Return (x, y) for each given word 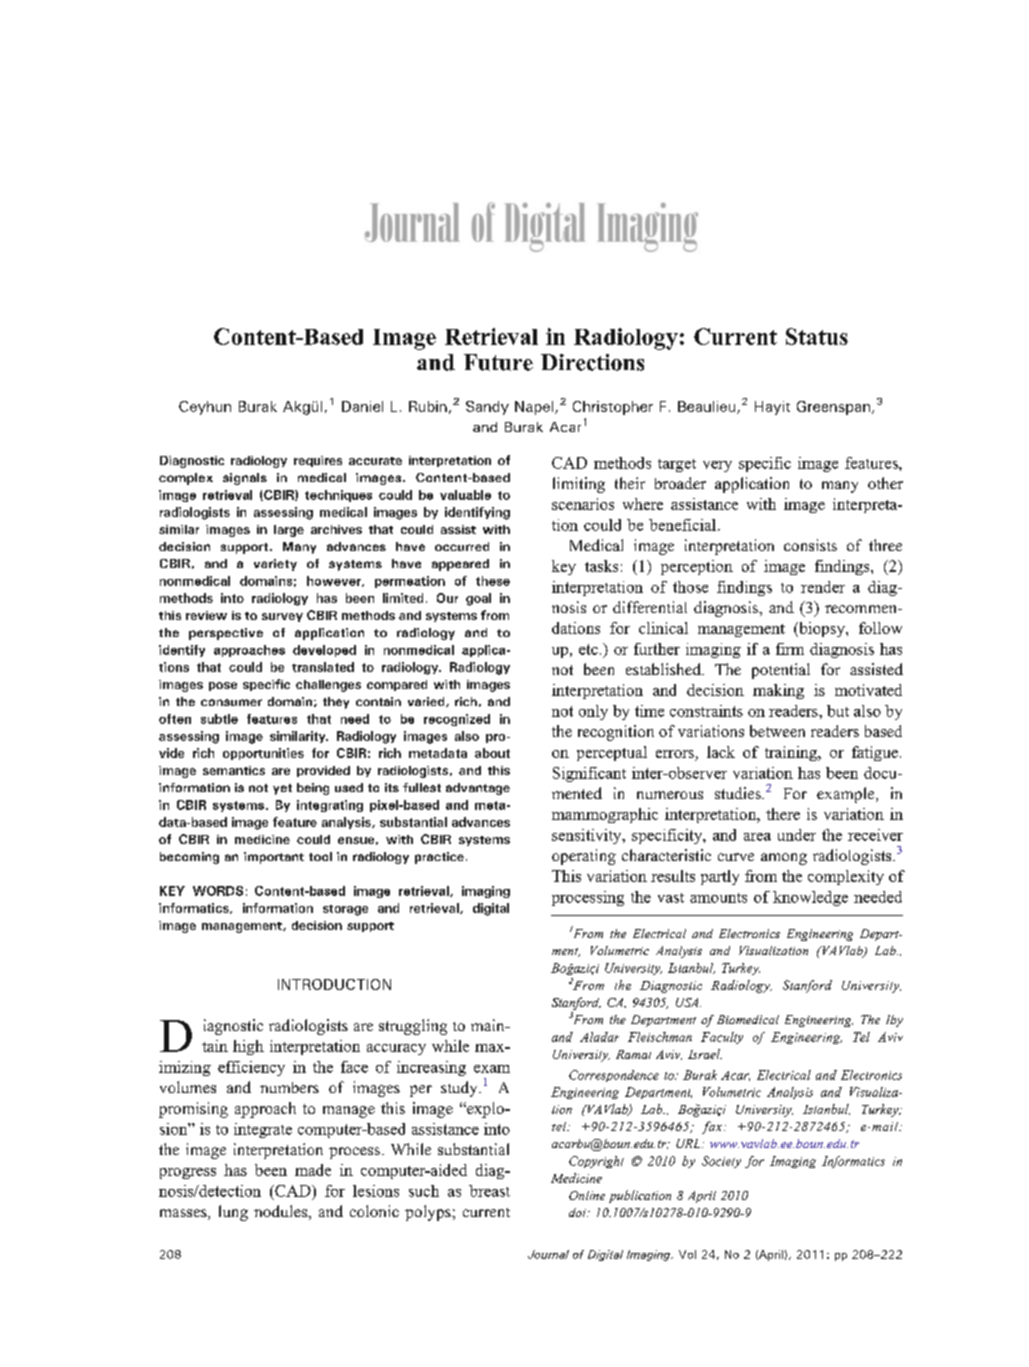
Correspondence (614, 1076)
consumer (231, 702)
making (778, 691)
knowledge (810, 898)
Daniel (362, 406)
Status (817, 336)
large (289, 531)
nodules (282, 1212)
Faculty (722, 1038)
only (593, 712)
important (274, 858)
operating (584, 857)
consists (810, 545)
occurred (462, 546)
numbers (289, 1087)
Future (498, 362)
